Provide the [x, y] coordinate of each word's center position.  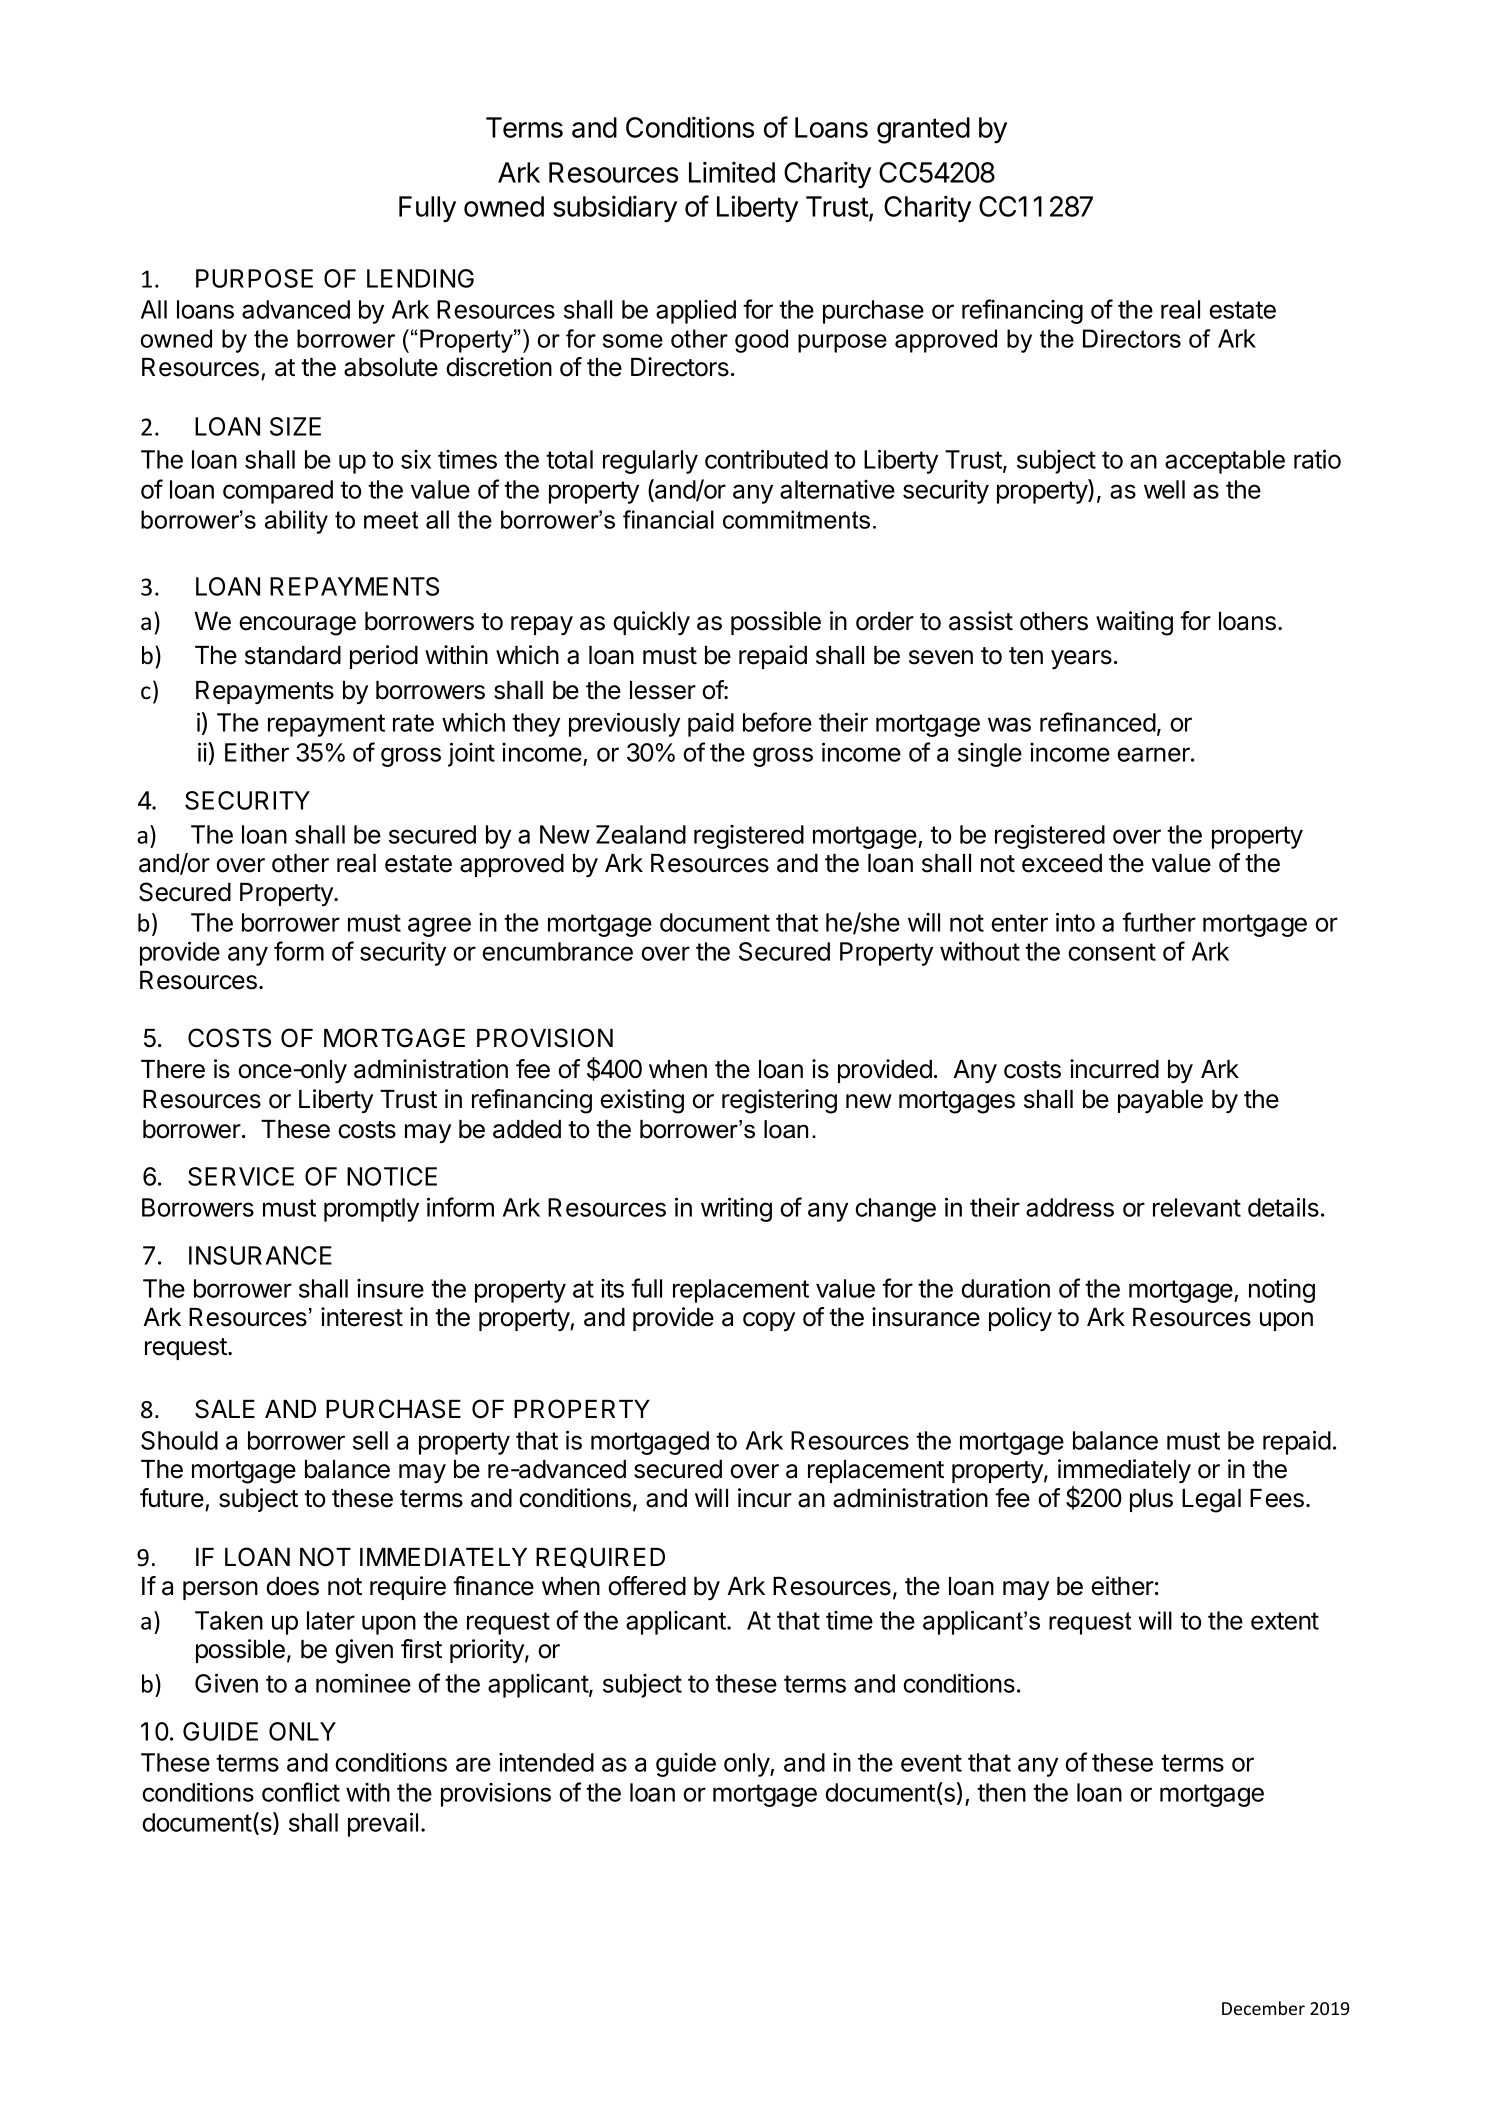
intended [546, 1762]
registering [779, 1101]
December [1263, 2008]
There [173, 1069]
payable [1160, 1101]
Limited [732, 172]
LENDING [420, 278]
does [292, 1586]
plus [1151, 1500]
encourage [297, 626]
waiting [1134, 623]
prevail [383, 1824]
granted [923, 130]
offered [647, 1586]
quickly [651, 623]
